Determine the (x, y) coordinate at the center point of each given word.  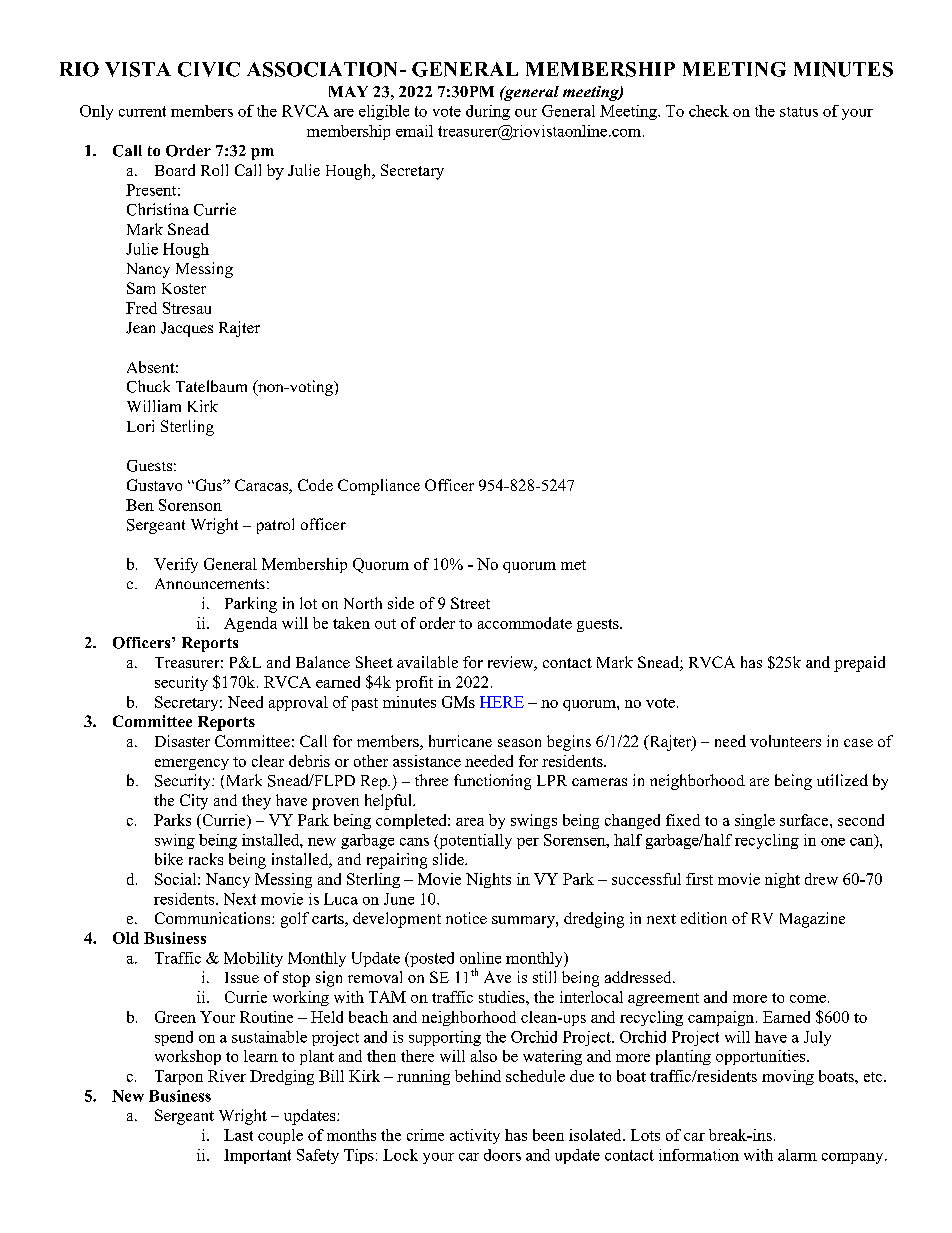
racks (206, 859)
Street (470, 603)
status (799, 112)
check (709, 111)
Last (238, 1135)
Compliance (379, 487)
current (142, 111)
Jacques (187, 329)
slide (449, 859)
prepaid (859, 664)
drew (821, 879)
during (488, 112)
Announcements (210, 583)
